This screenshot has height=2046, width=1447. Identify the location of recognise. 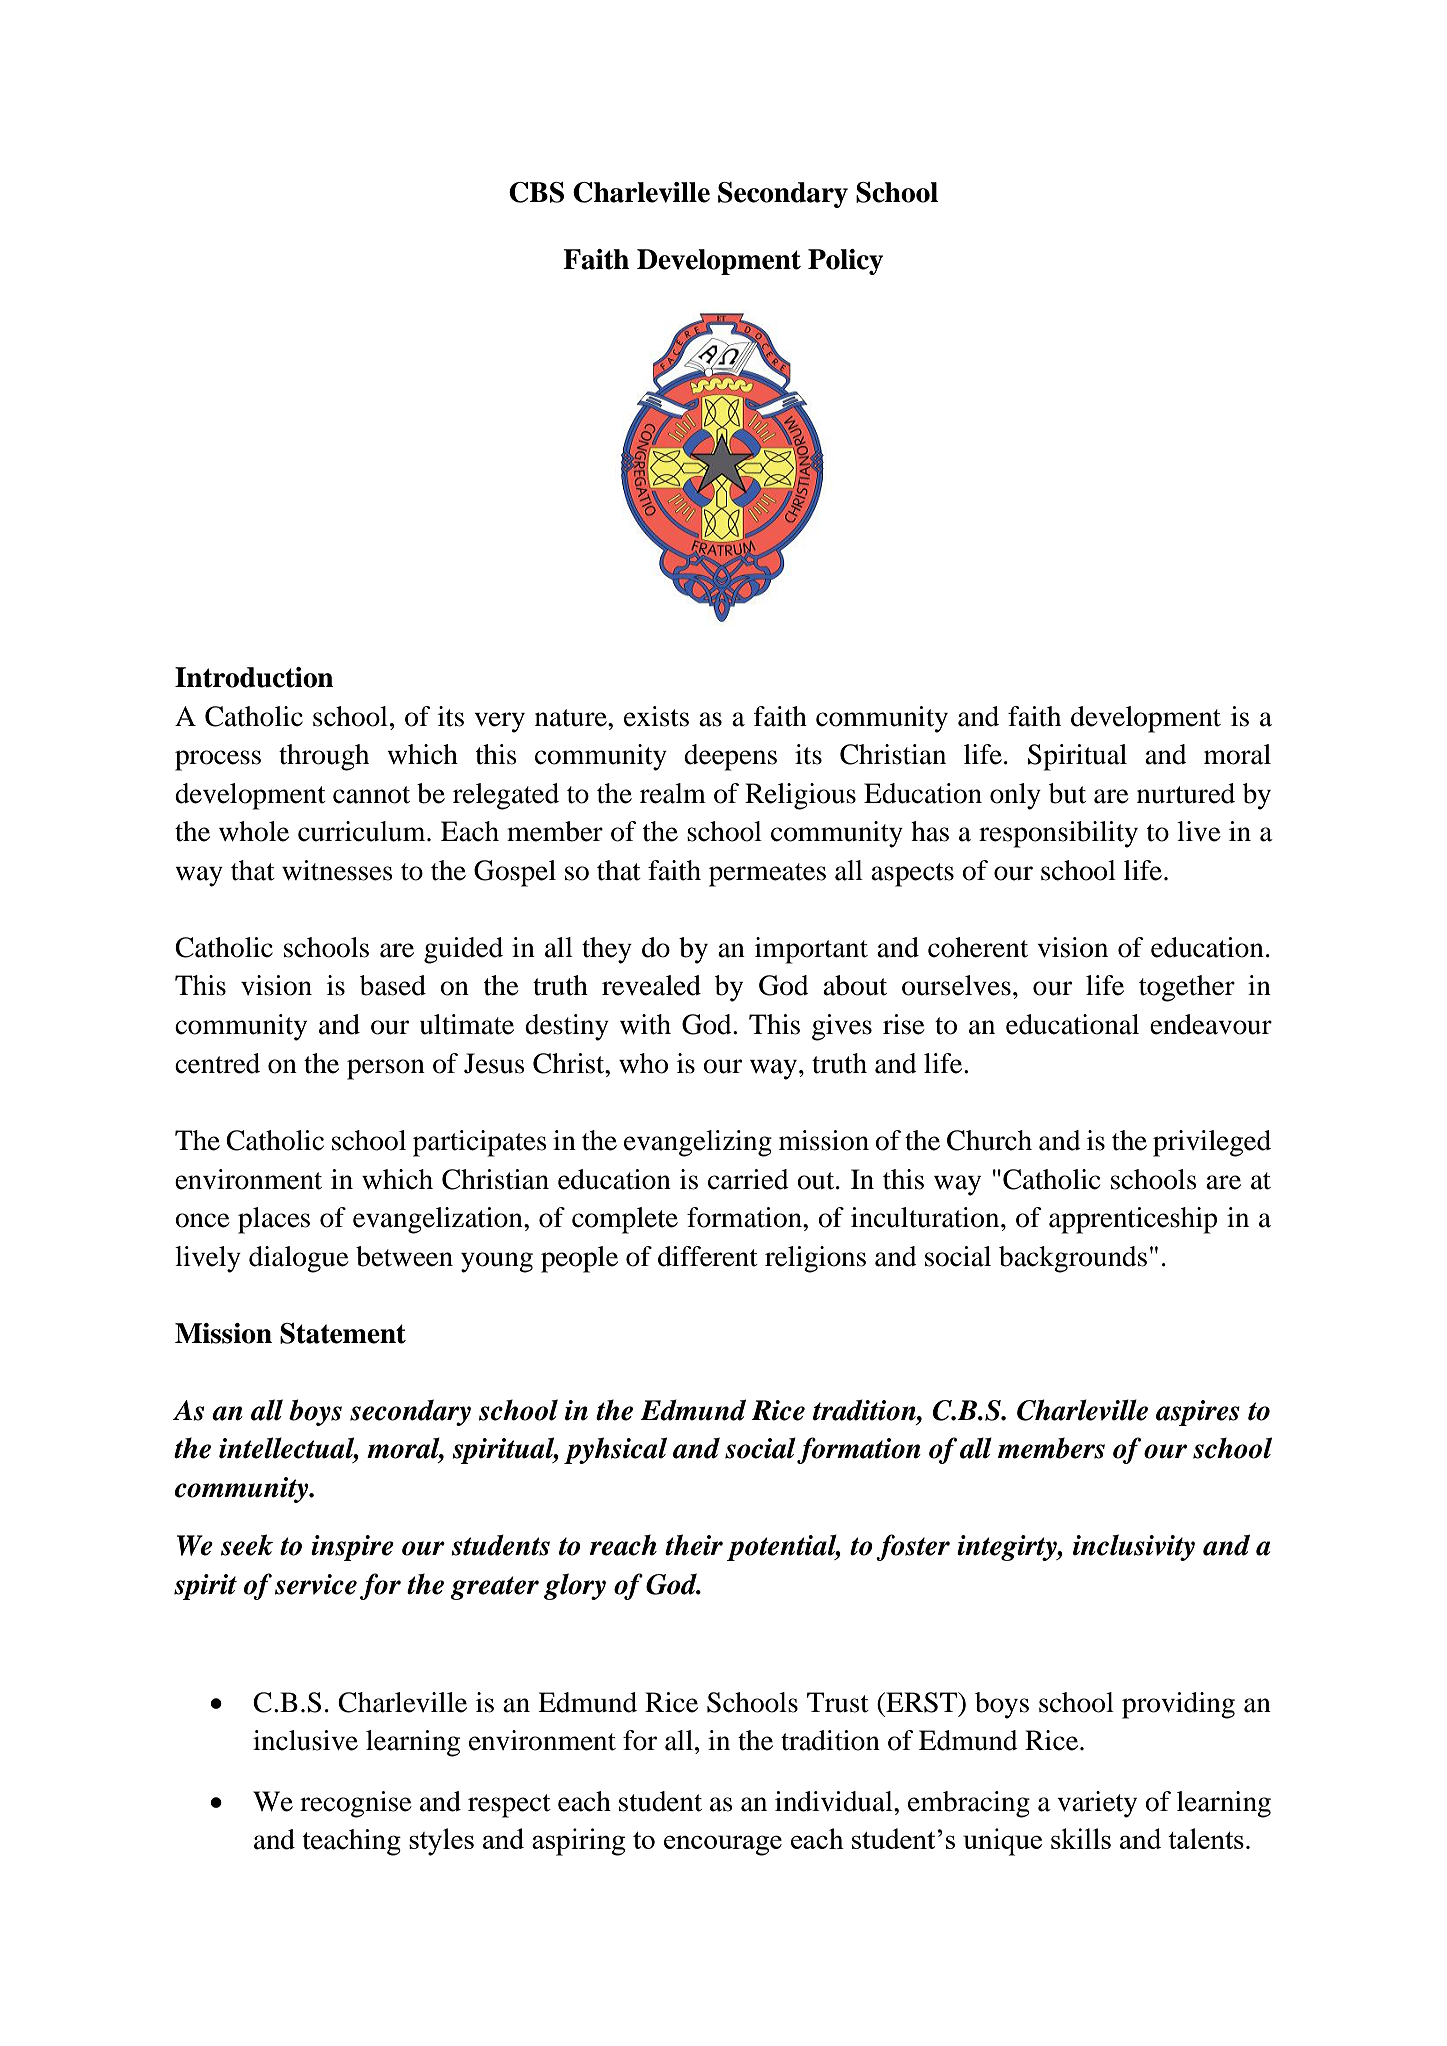
(356, 1804).
